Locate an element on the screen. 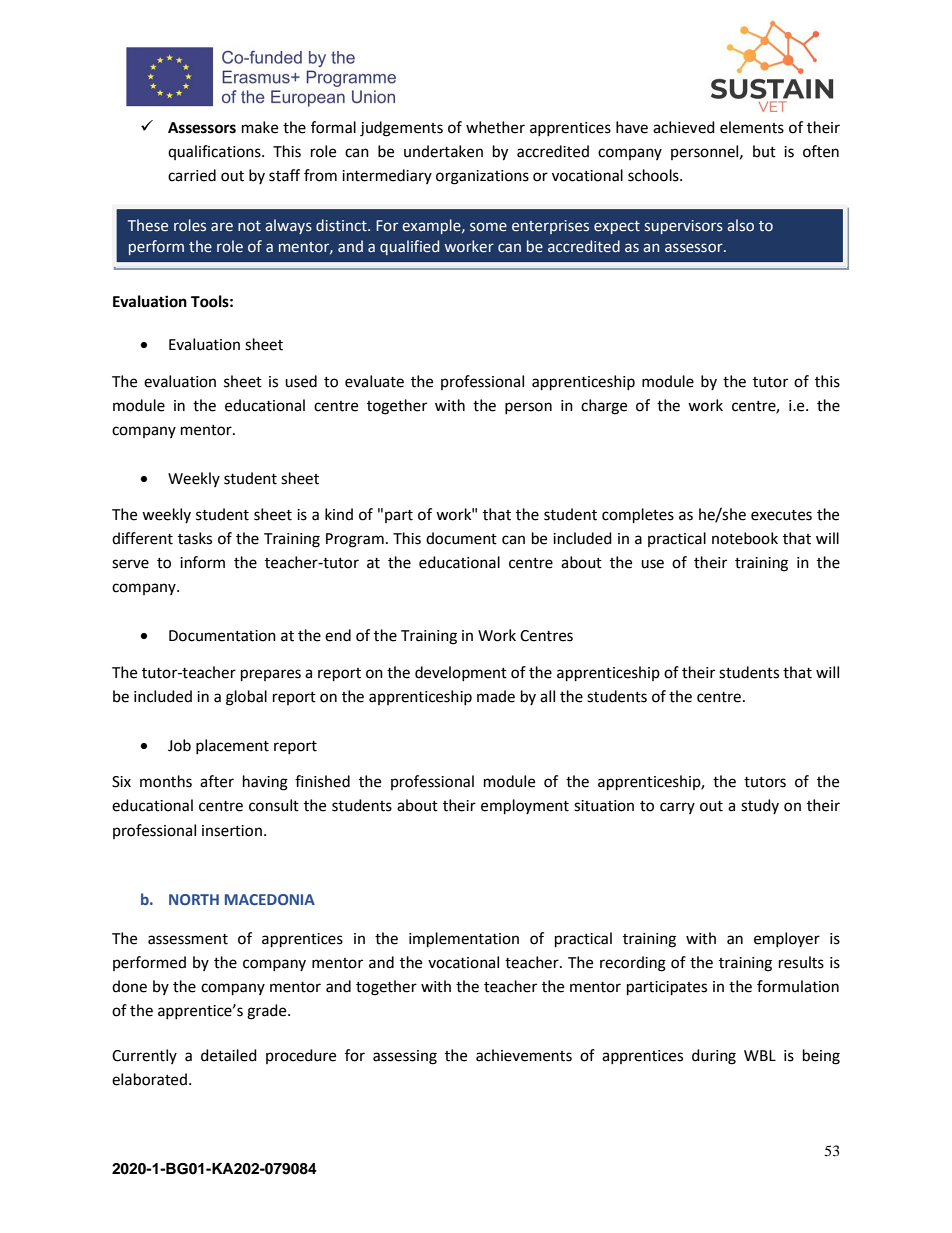 The height and width of the screenshot is (1233, 952). achievements is located at coordinates (524, 1055).
